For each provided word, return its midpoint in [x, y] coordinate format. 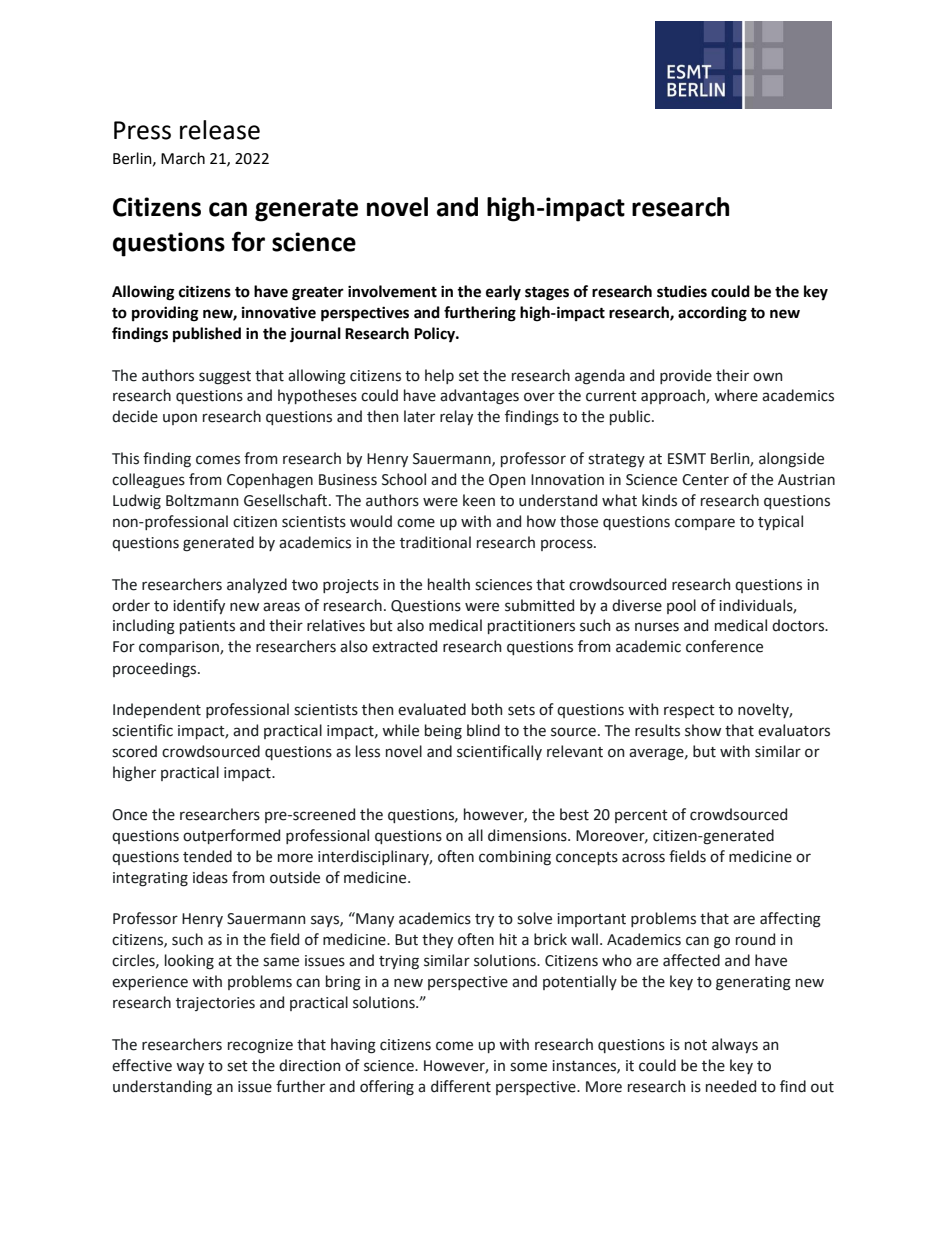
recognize [260, 1046]
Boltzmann [202, 500]
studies [682, 291]
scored [134, 751]
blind [483, 730]
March [183, 158]
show [703, 730]
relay [456, 417]
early [503, 293]
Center [705, 480]
